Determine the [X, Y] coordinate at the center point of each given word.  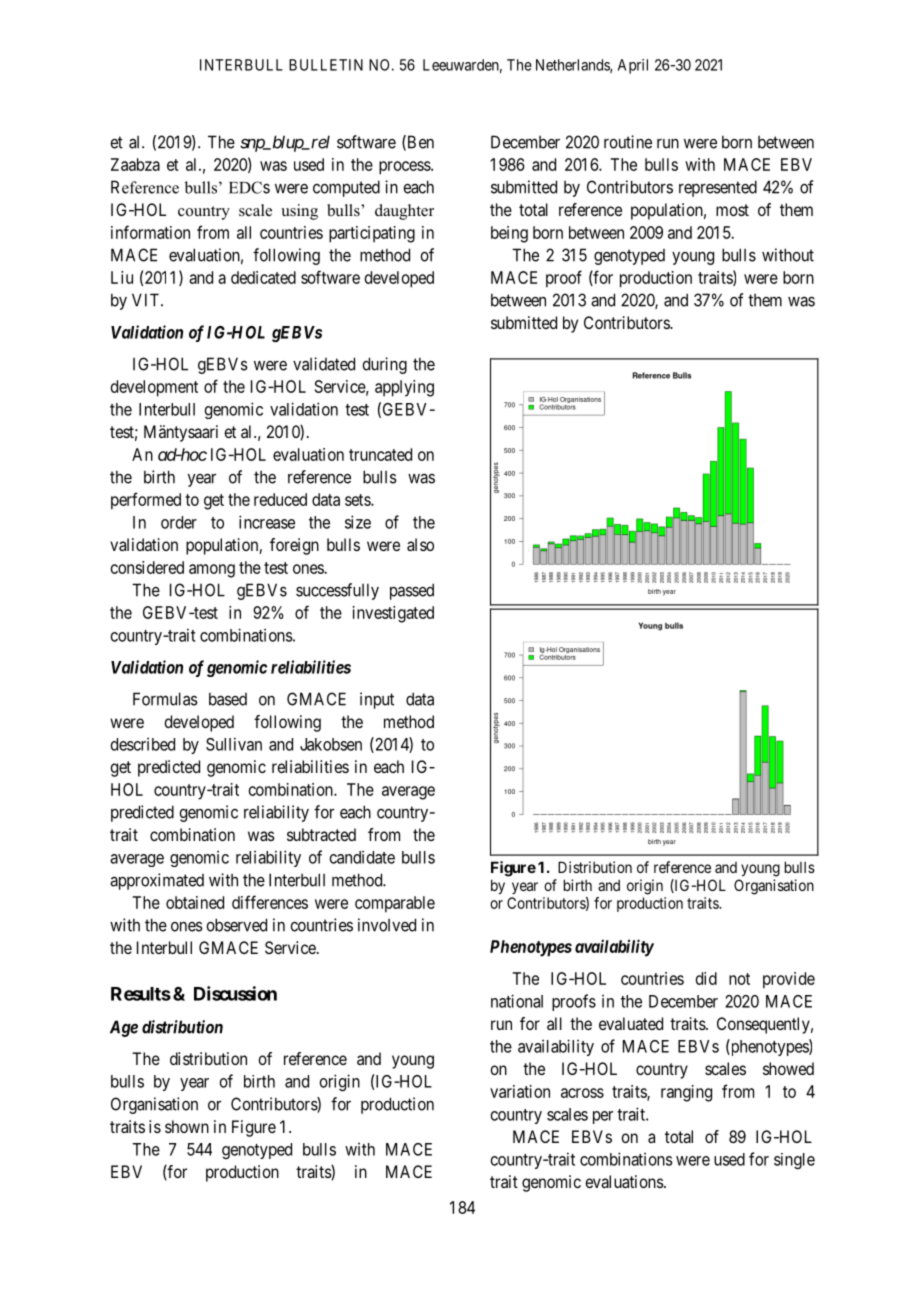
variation [520, 1091]
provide [789, 980]
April [633, 66]
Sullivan [234, 744]
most [732, 210]
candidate [362, 857]
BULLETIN [326, 65]
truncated [380, 454]
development [154, 388]
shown [187, 1126]
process [405, 168]
